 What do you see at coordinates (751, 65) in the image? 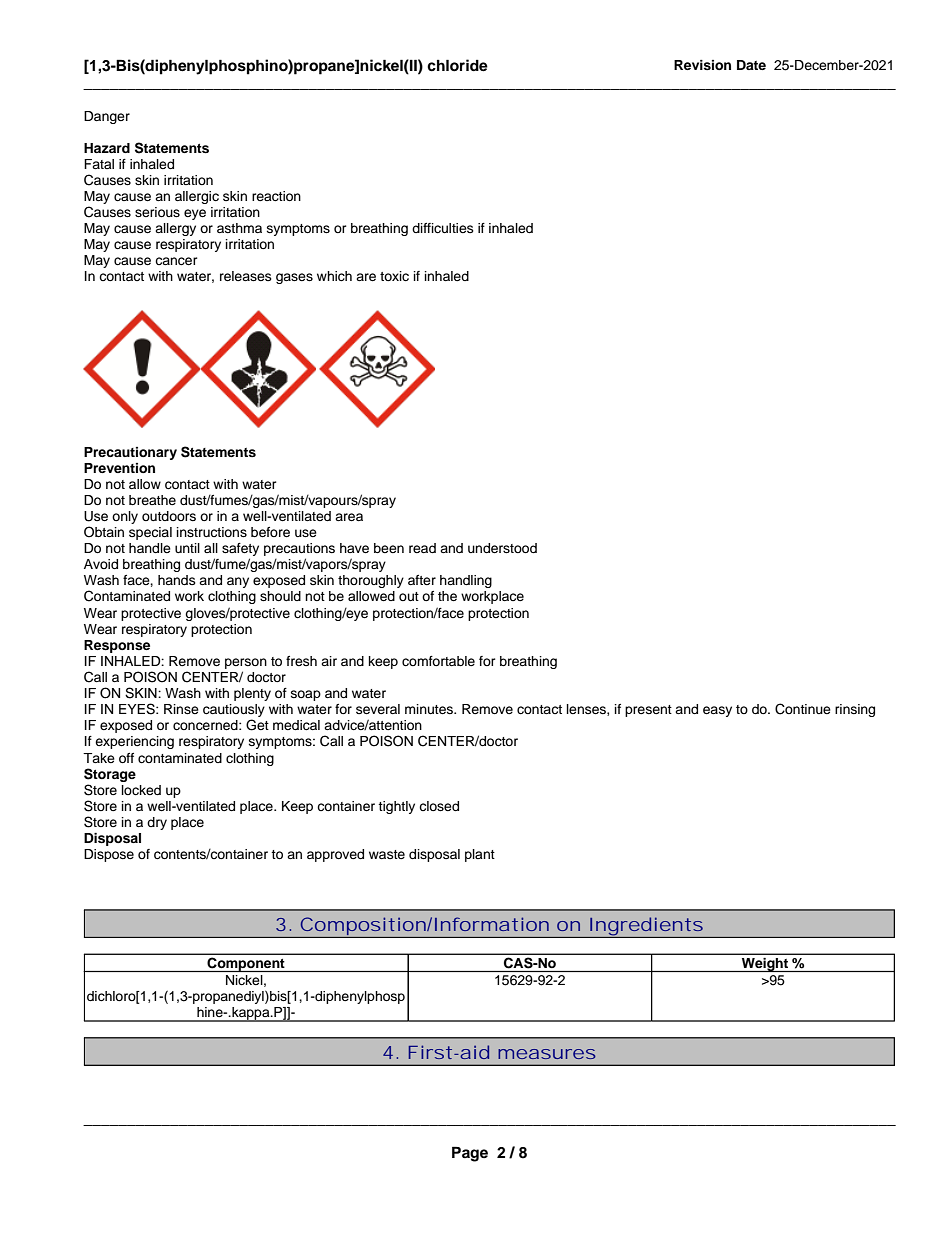
I see `Date` at bounding box center [751, 65].
